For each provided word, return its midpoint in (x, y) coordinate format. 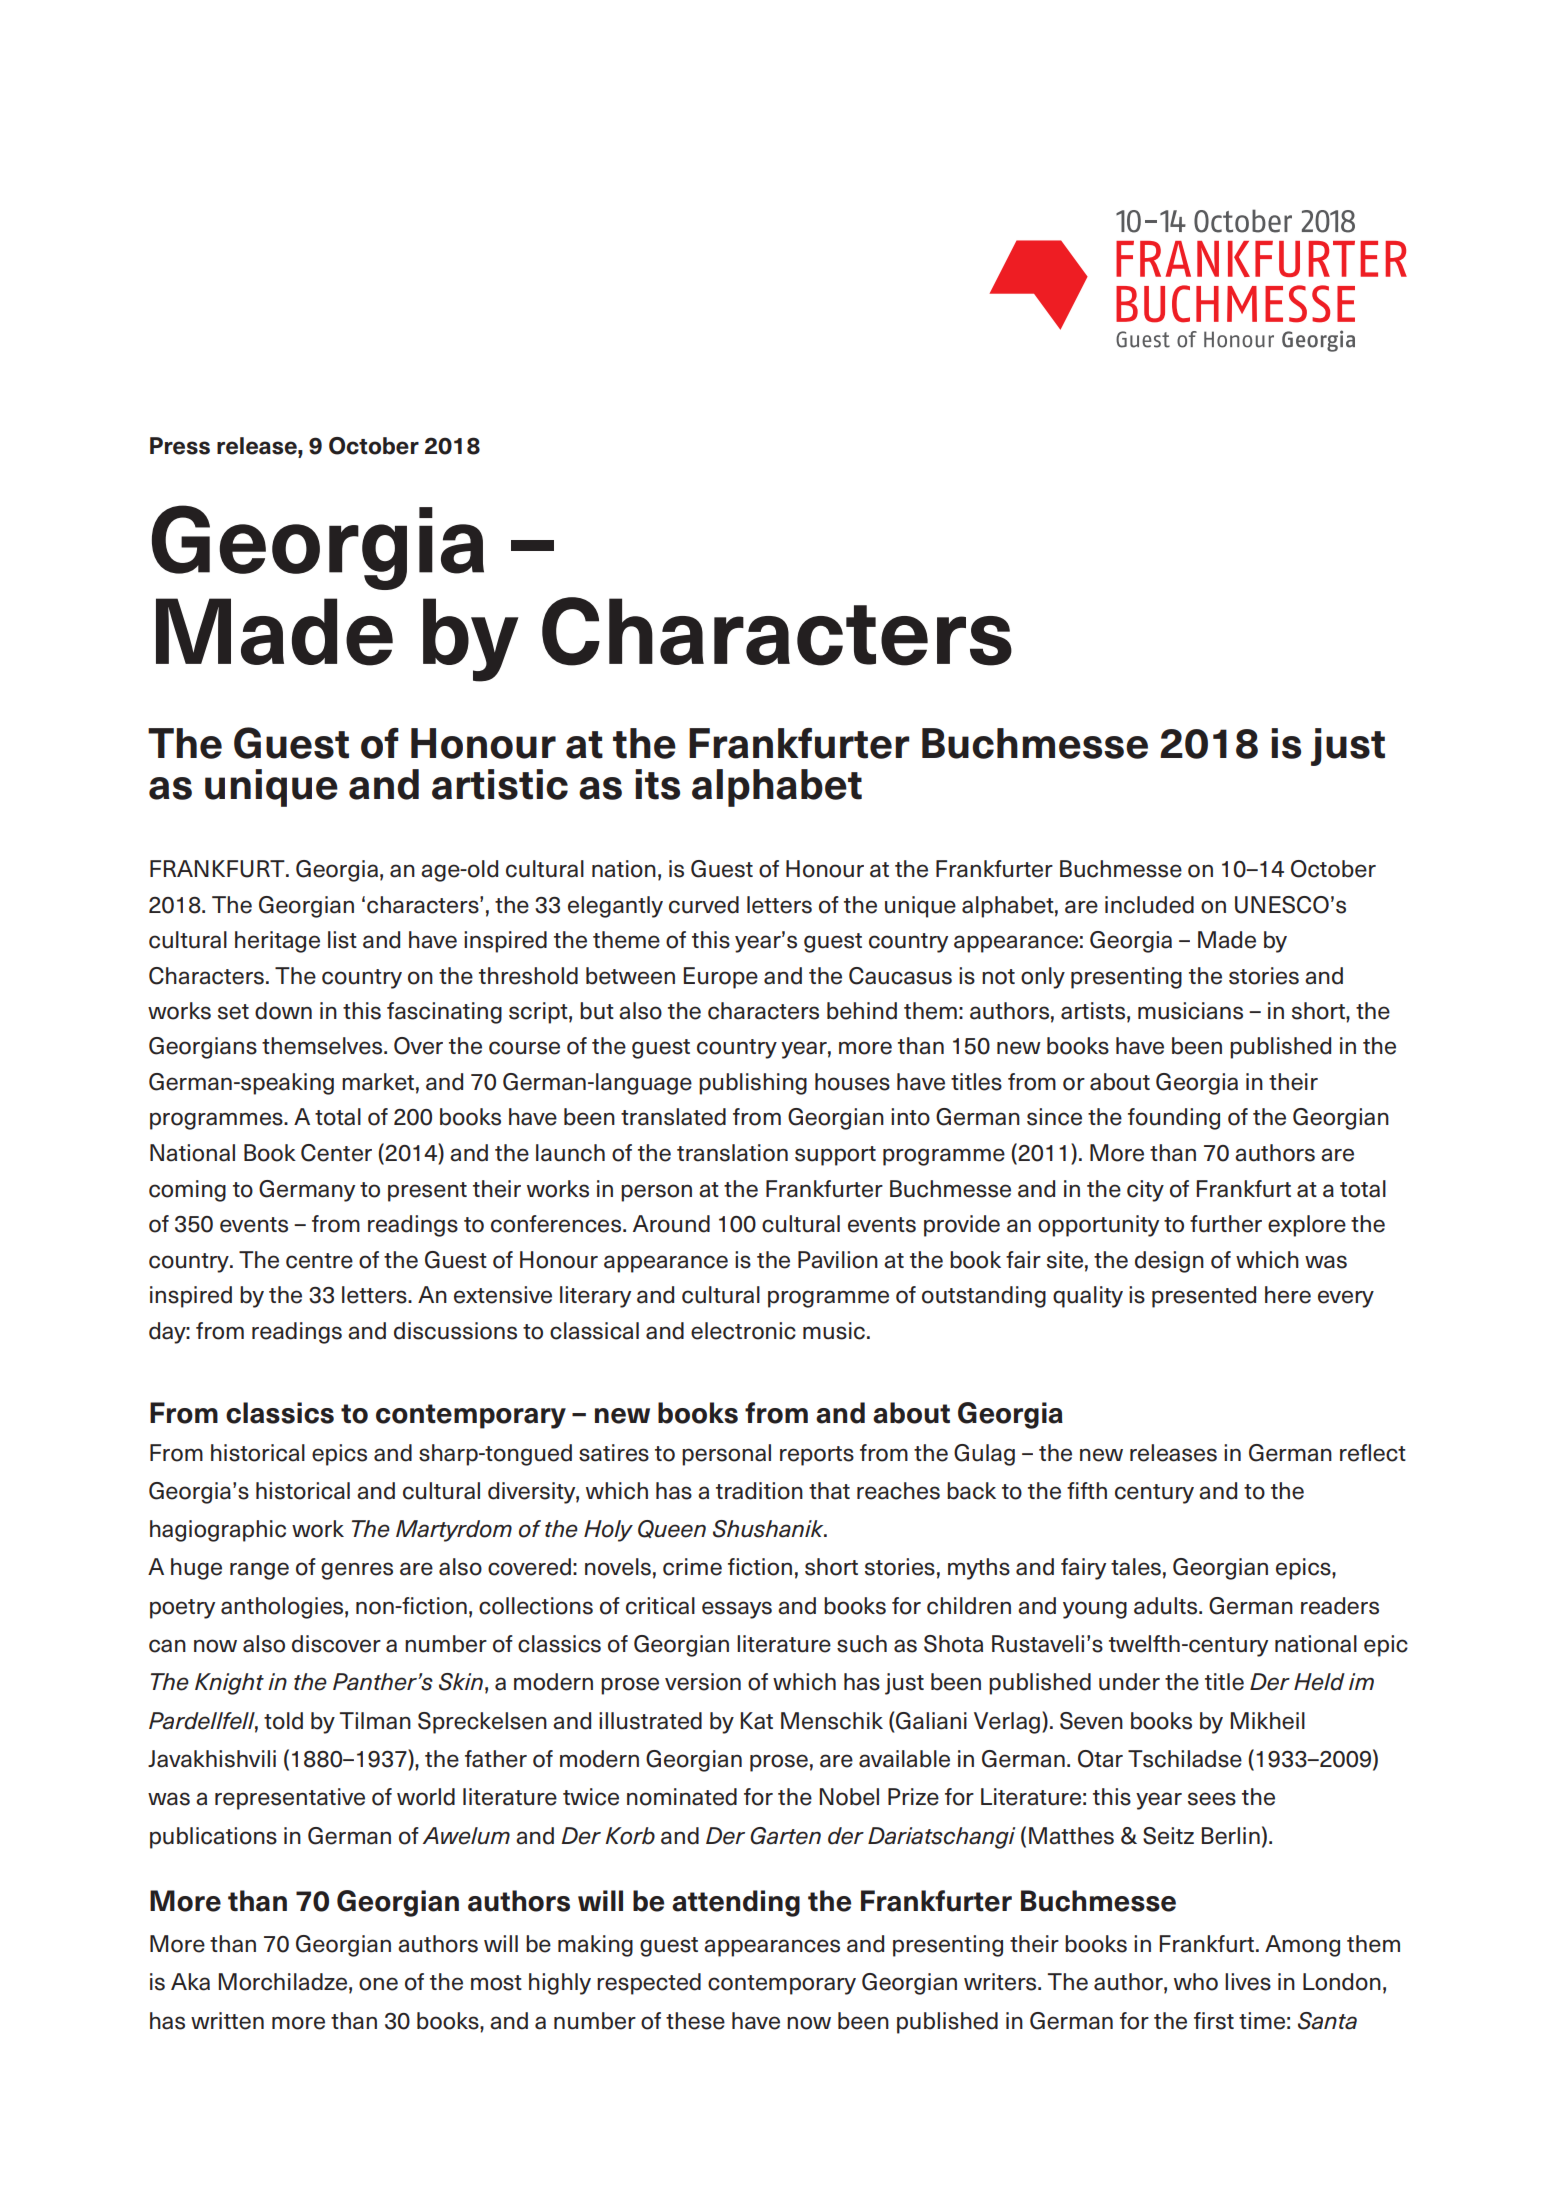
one (378, 1984)
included (1149, 905)
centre (319, 1261)
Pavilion (838, 1260)
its (657, 784)
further (1226, 1224)
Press (180, 446)
